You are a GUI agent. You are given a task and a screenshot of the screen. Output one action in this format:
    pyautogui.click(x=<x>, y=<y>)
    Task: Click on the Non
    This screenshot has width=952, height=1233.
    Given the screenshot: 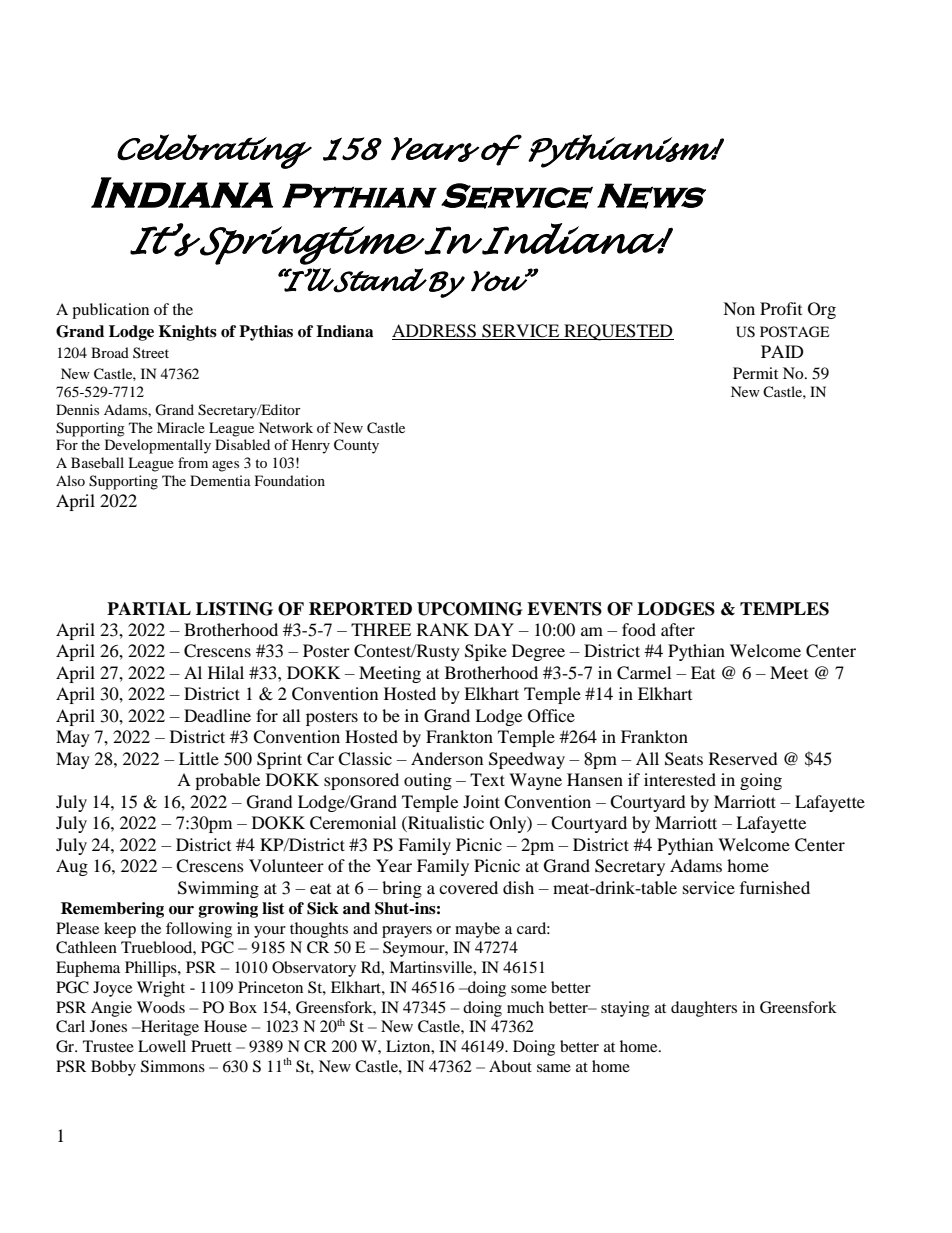 What is the action you would take?
    pyautogui.click(x=739, y=308)
